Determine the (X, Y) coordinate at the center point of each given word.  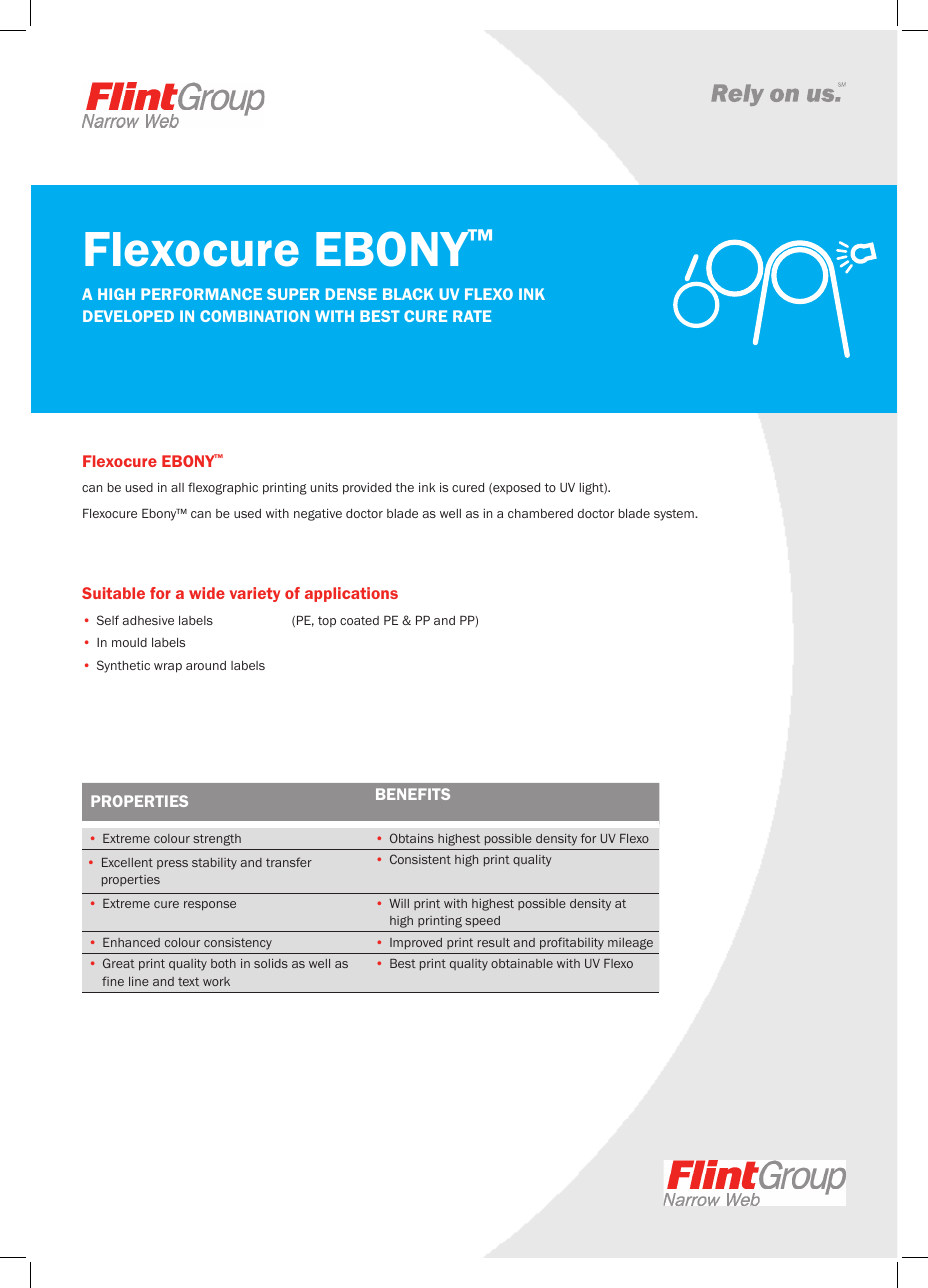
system (675, 515)
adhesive (148, 620)
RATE (472, 316)
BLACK (408, 294)
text (188, 981)
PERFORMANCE (201, 294)
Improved (416, 943)
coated (359, 620)
